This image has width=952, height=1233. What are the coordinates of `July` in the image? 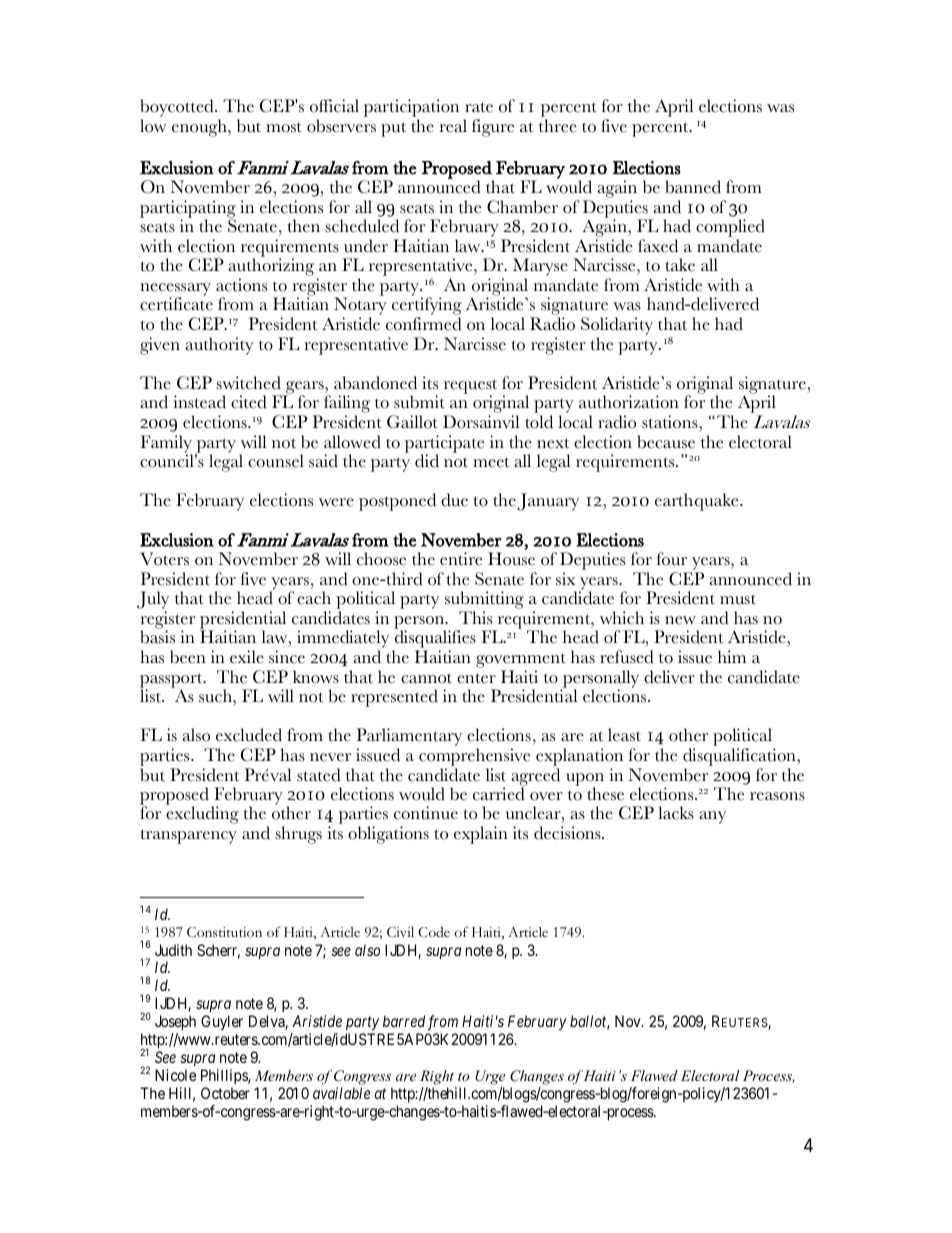 It's located at (153, 601).
